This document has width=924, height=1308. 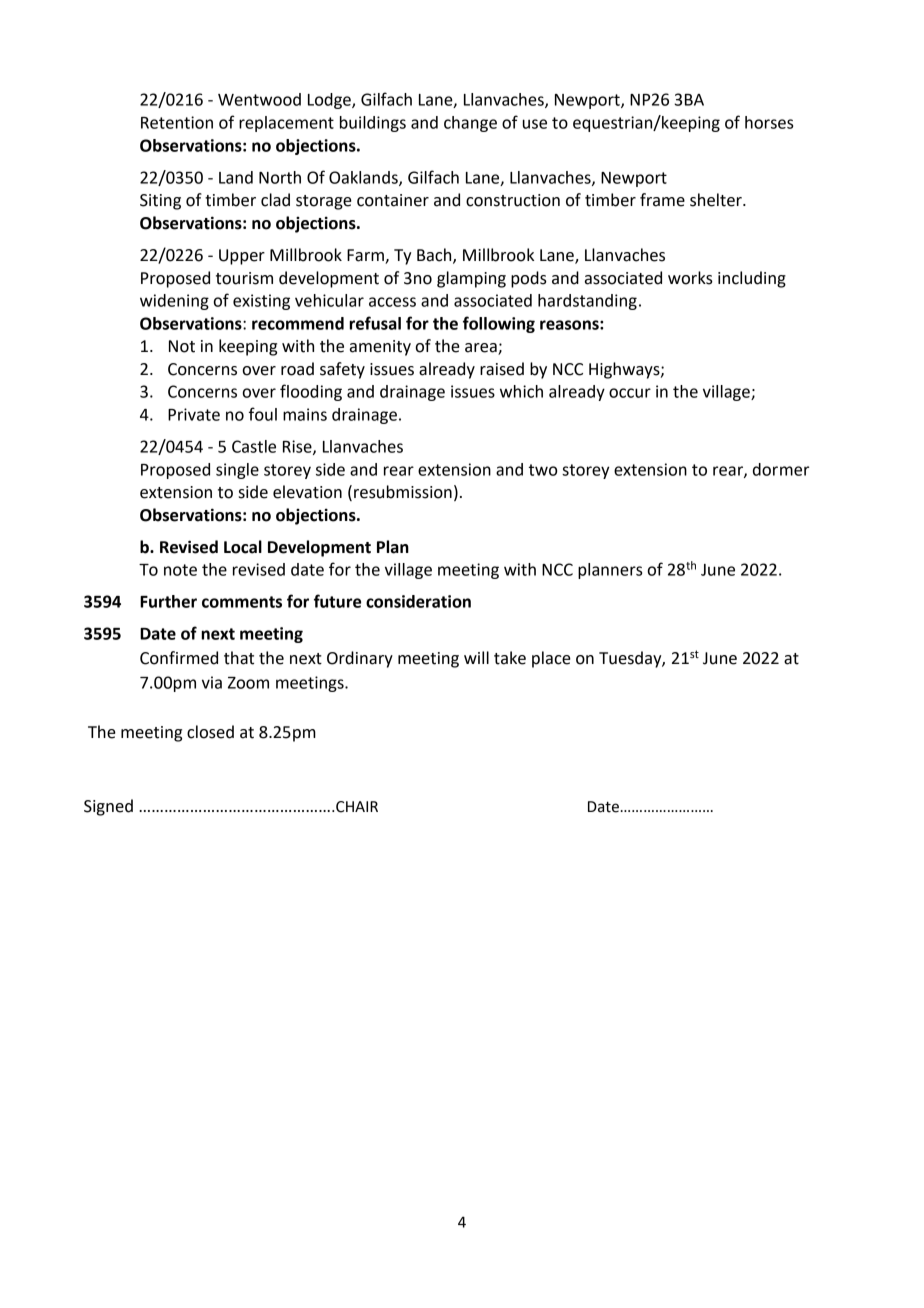 I want to click on Retention, so click(x=177, y=122).
